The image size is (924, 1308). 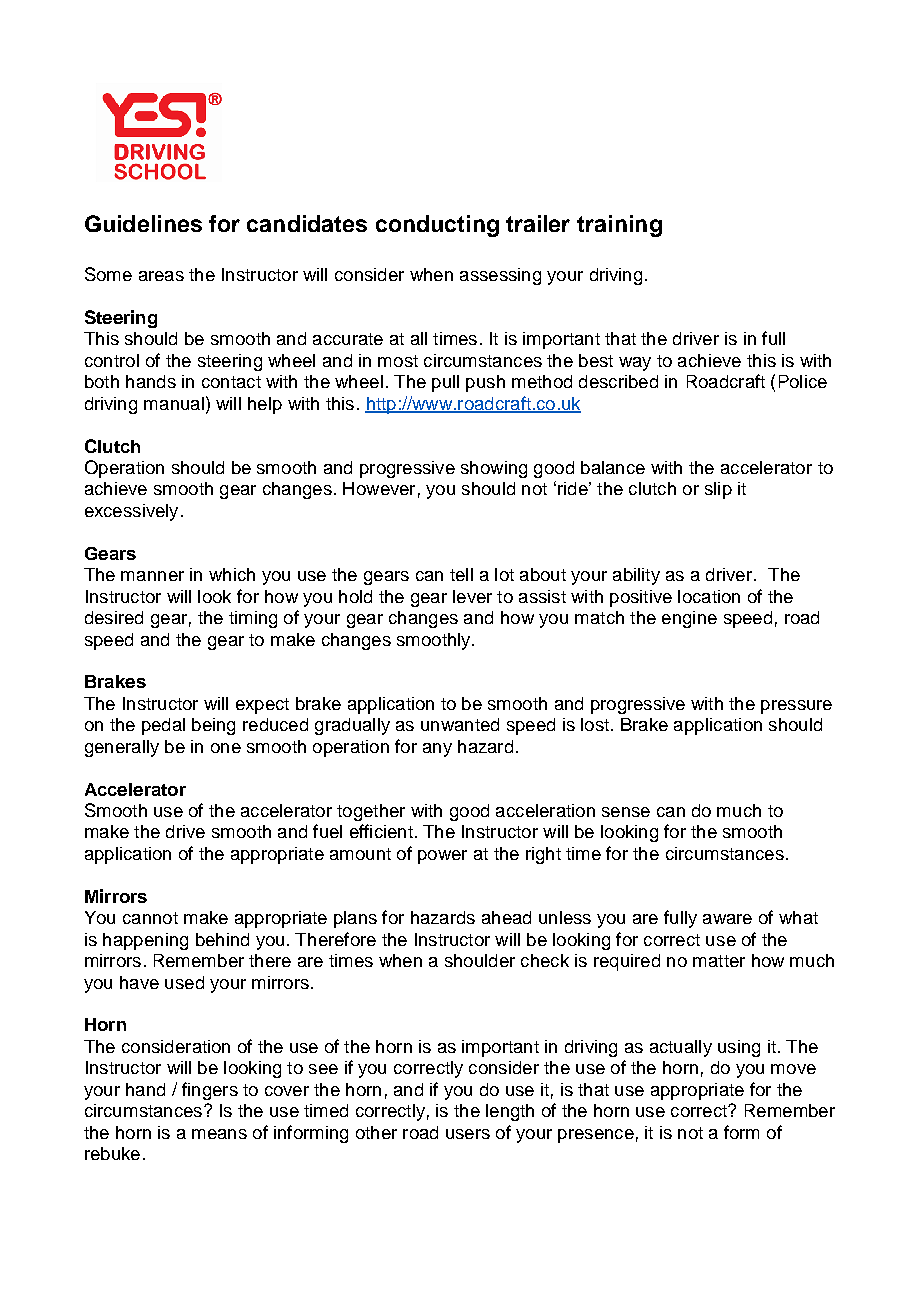 I want to click on conducting, so click(x=437, y=226).
